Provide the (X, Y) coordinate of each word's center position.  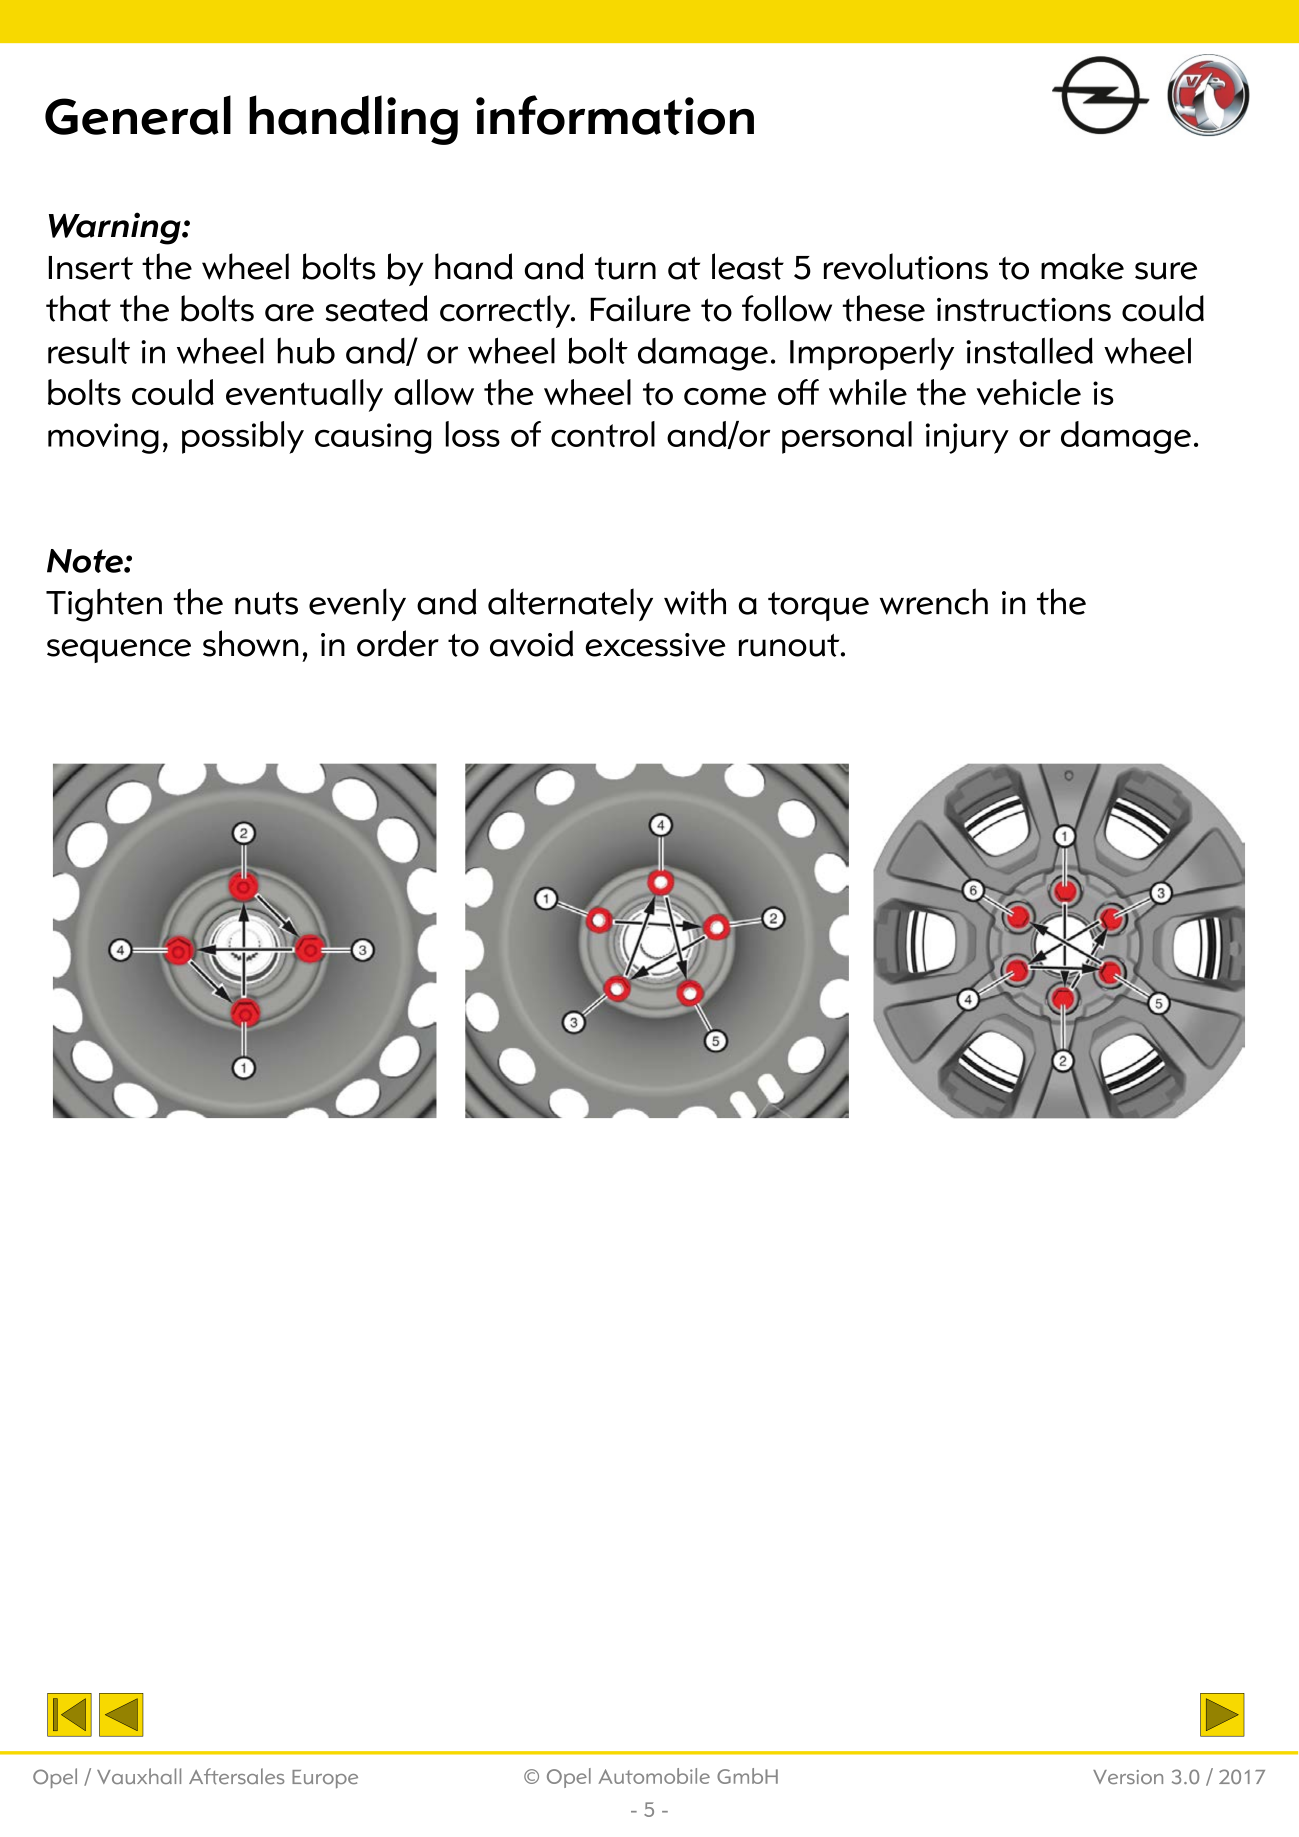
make (1082, 266)
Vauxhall (139, 1776)
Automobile (654, 1776)
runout (790, 645)
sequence (119, 651)
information (615, 115)
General (138, 115)
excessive (655, 645)
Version (1128, 1777)
